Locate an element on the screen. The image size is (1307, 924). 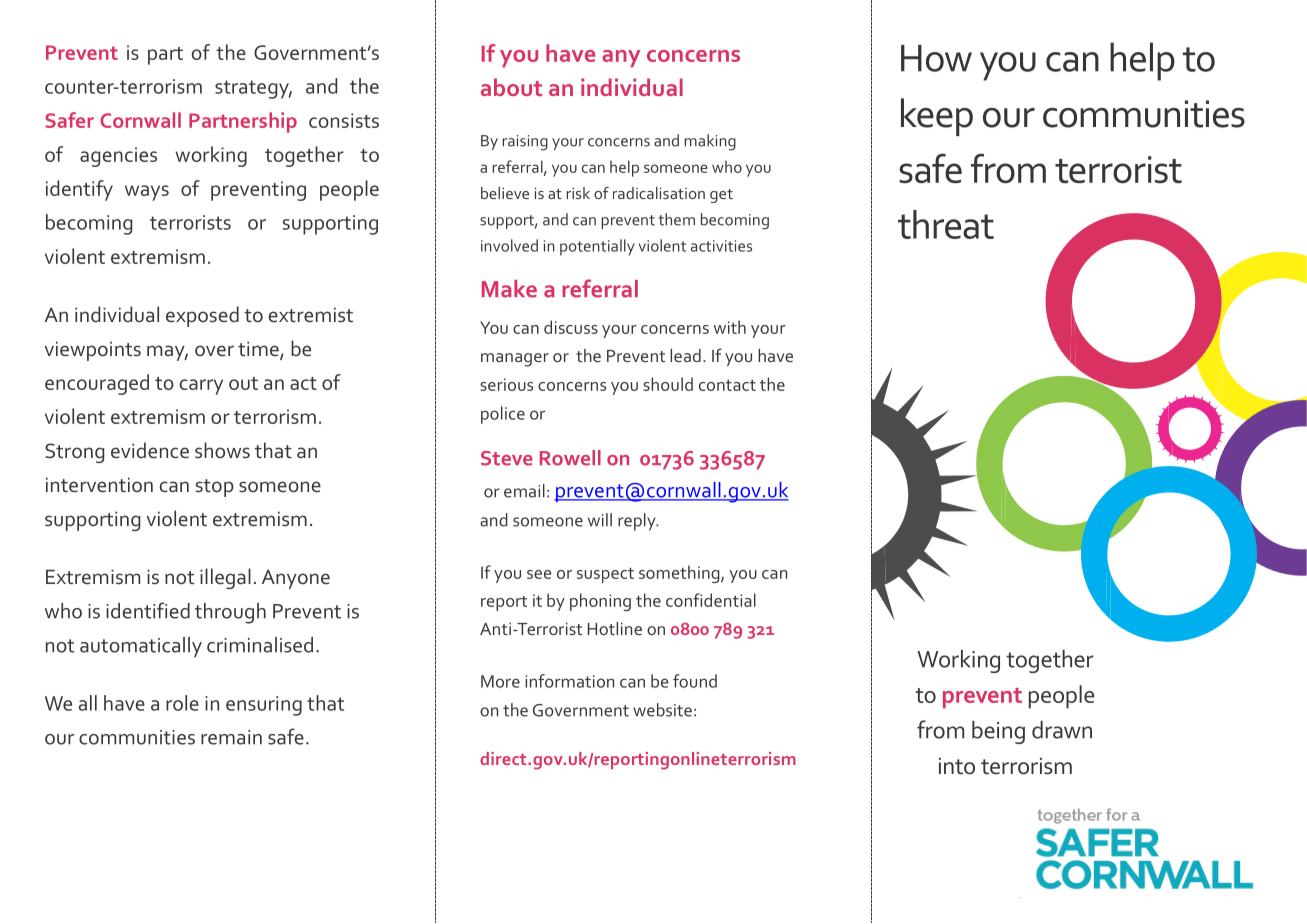
contact is located at coordinates (727, 385).
